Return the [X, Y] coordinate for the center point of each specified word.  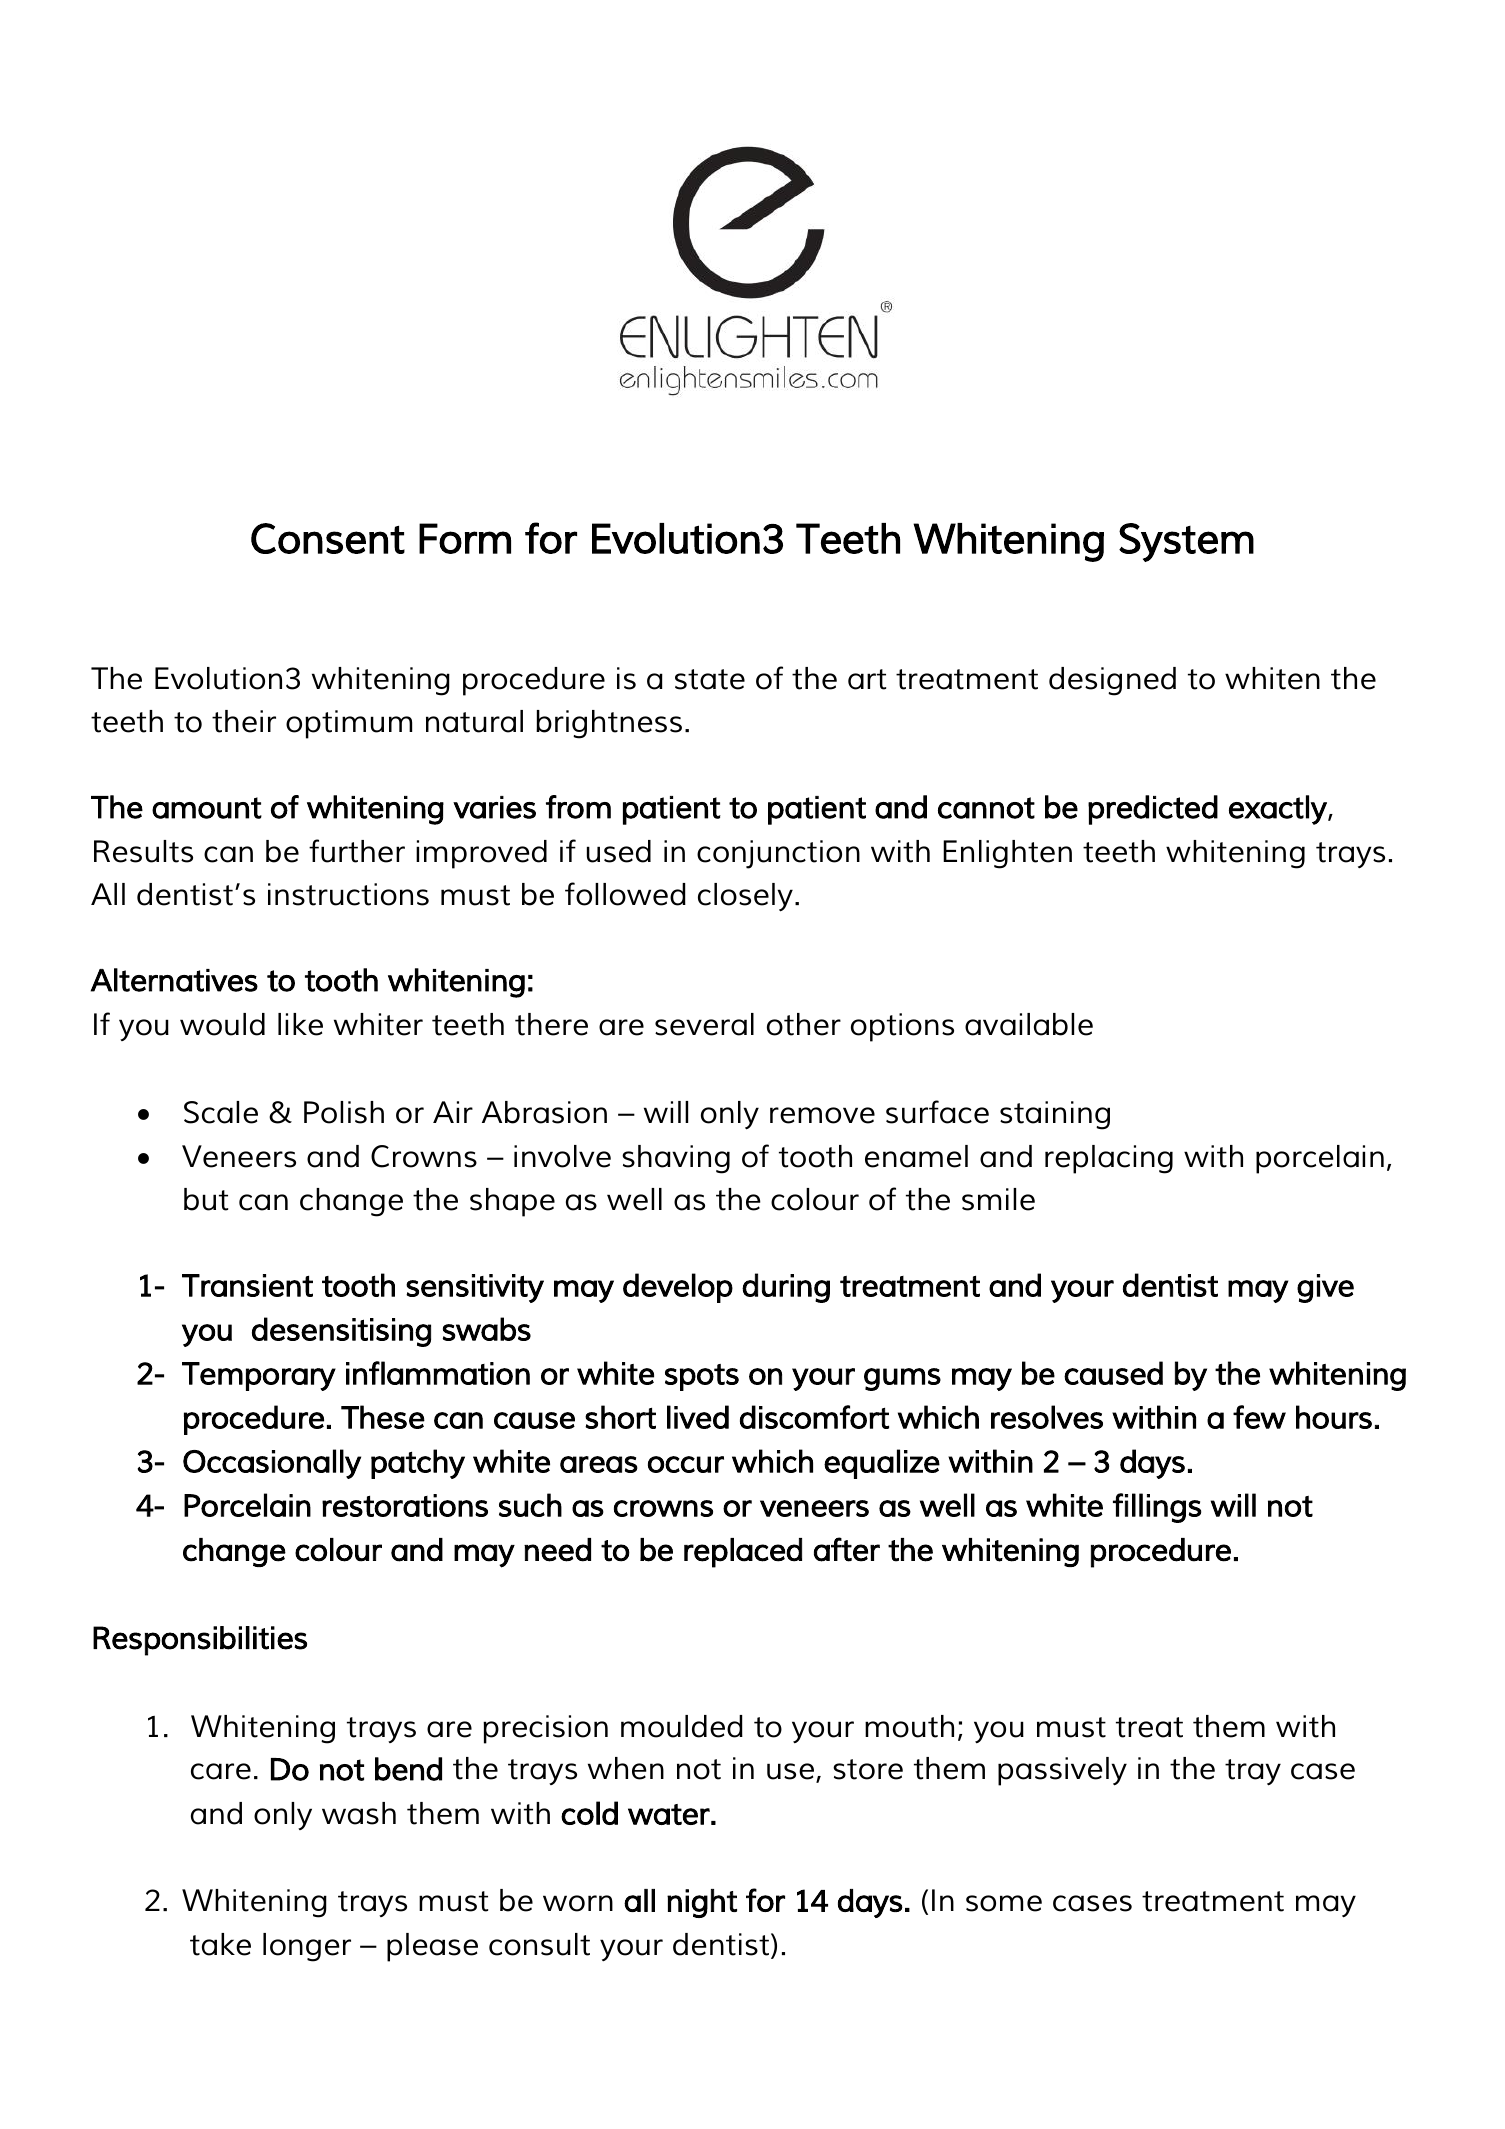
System [1186, 542]
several [704, 1024]
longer [307, 1947]
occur [686, 1464]
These [383, 1417]
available [1029, 1024]
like [300, 1024]
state [710, 679]
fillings [1157, 1508]
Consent [328, 538]
